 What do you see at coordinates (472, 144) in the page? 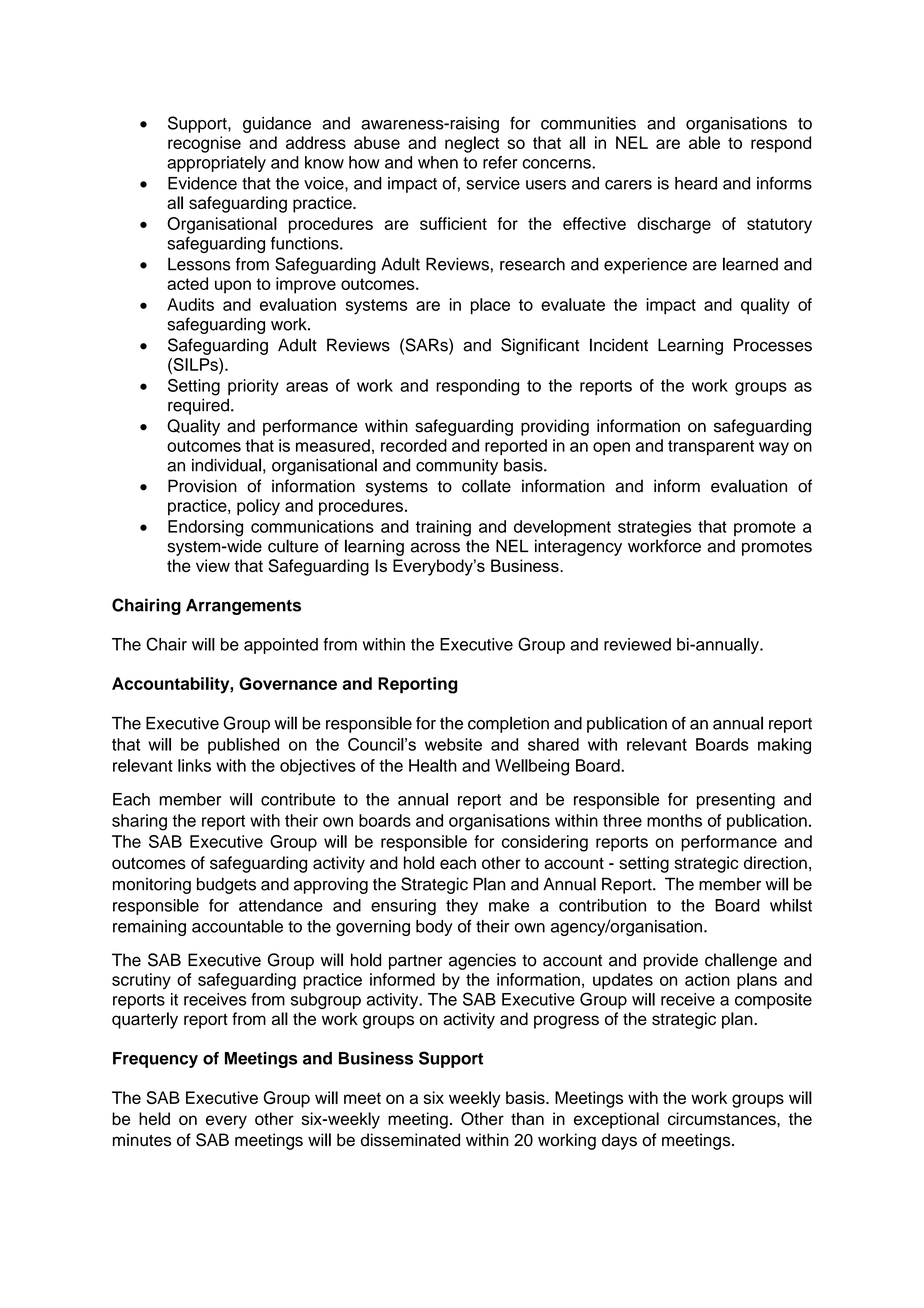
I see `neglect` at bounding box center [472, 144].
